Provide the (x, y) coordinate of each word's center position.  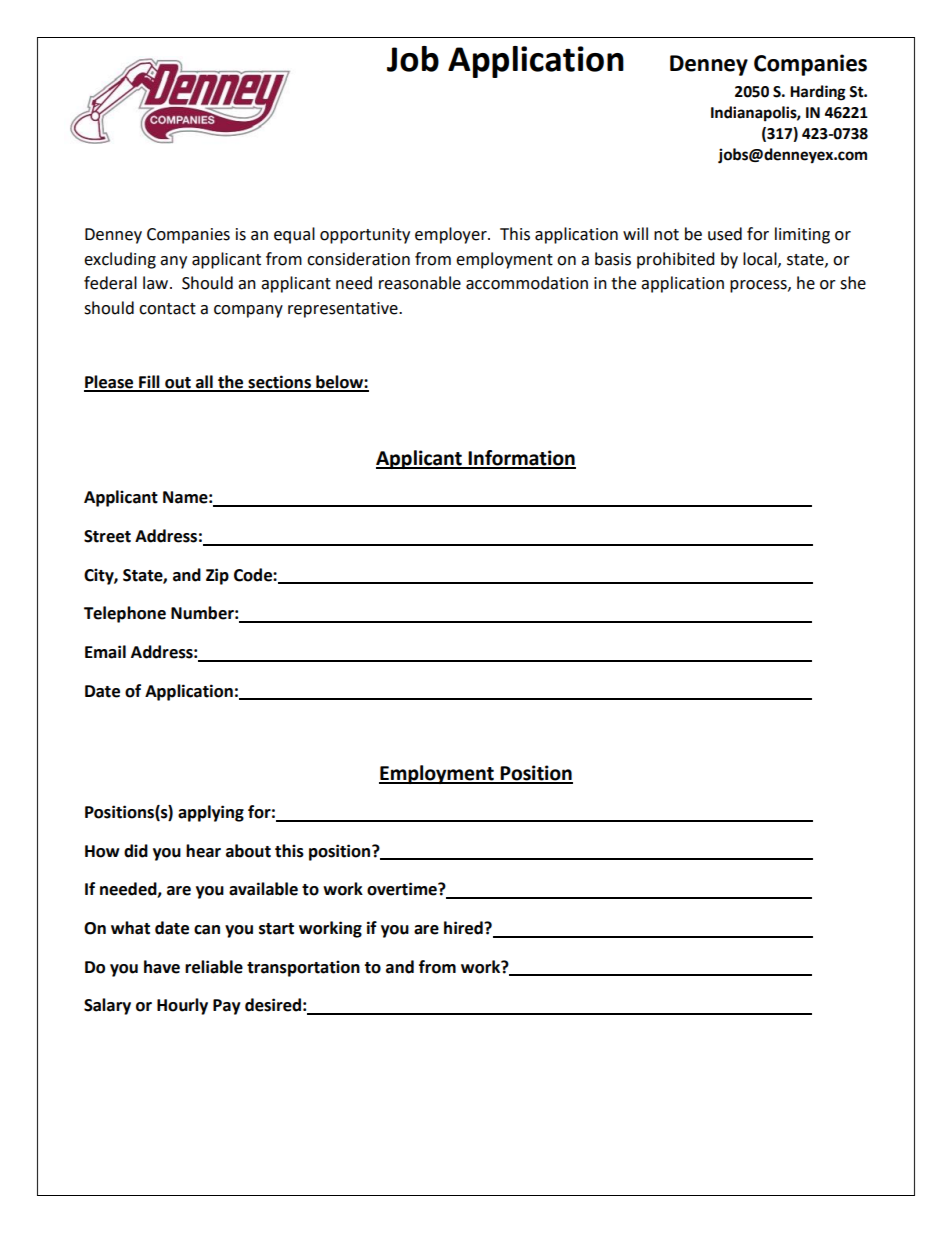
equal (294, 235)
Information (521, 459)
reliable (214, 967)
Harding (818, 93)
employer (452, 235)
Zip (217, 576)
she (853, 283)
